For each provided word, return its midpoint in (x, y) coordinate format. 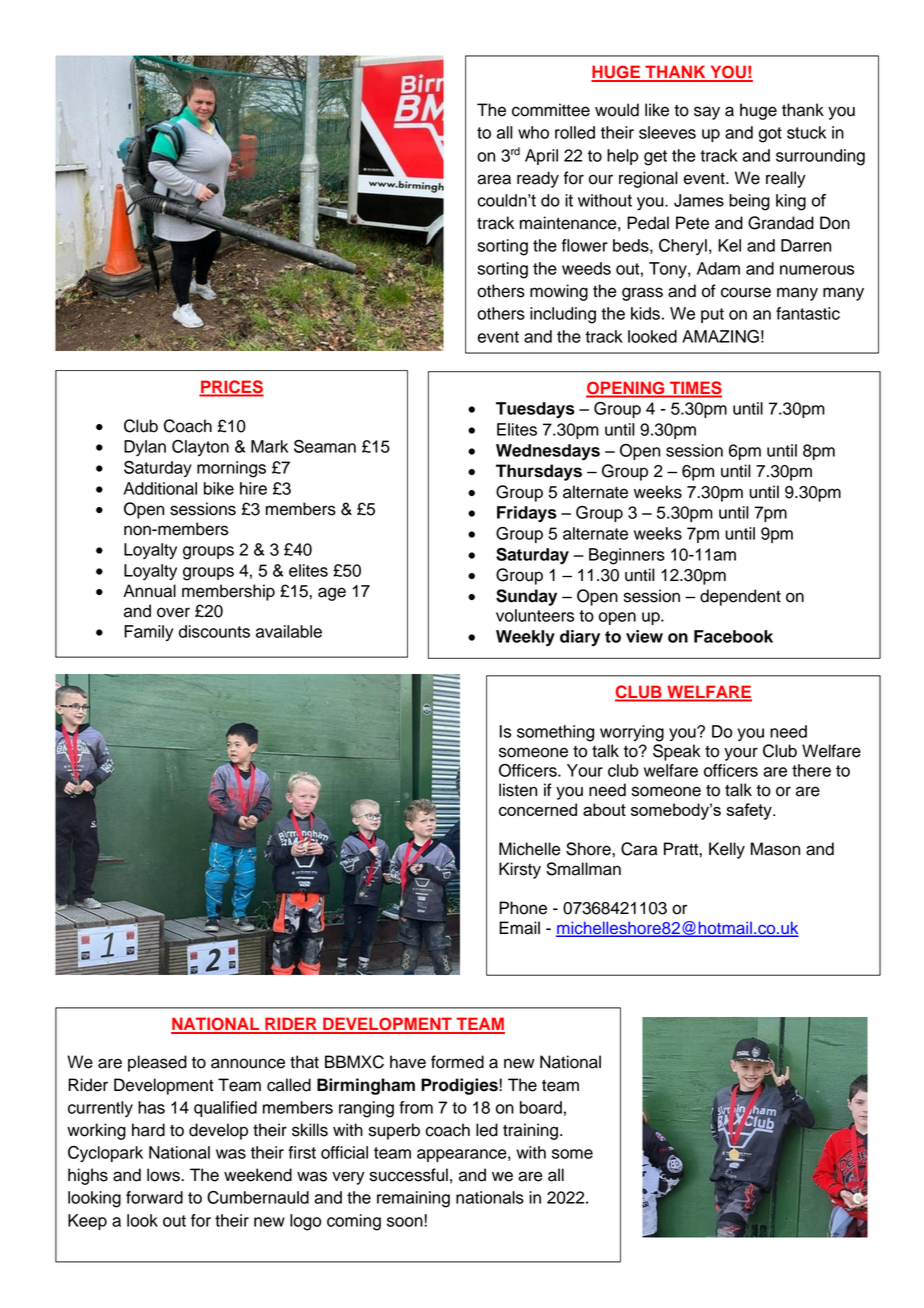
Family (148, 633)
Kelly (727, 850)
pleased (157, 1063)
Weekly (525, 638)
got (770, 135)
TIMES (695, 389)
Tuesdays (535, 410)
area (494, 179)
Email (519, 928)
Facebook (733, 636)
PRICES (231, 388)
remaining (413, 1199)
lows (164, 1175)
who (533, 132)
